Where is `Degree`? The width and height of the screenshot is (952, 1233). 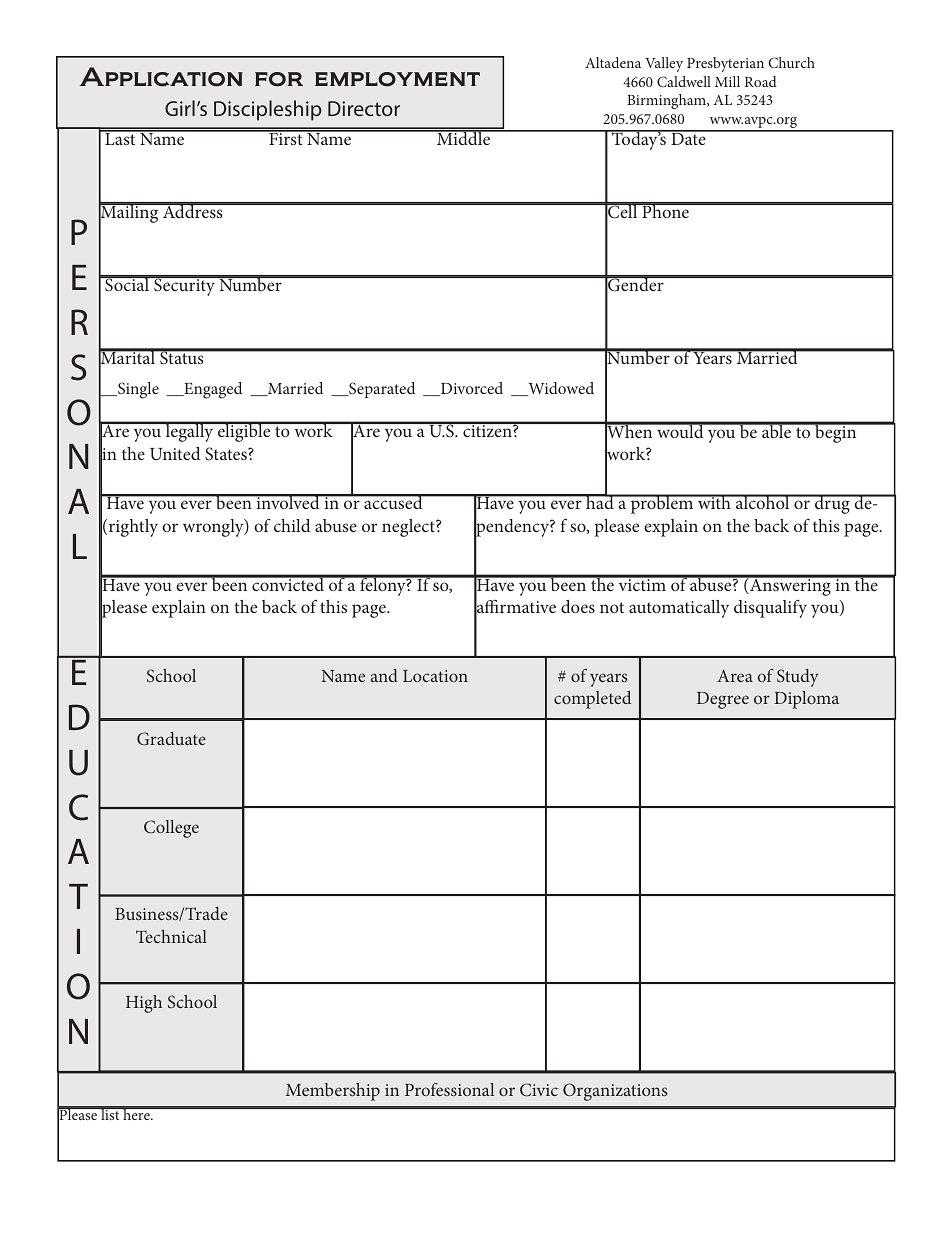 Degree is located at coordinates (723, 700).
